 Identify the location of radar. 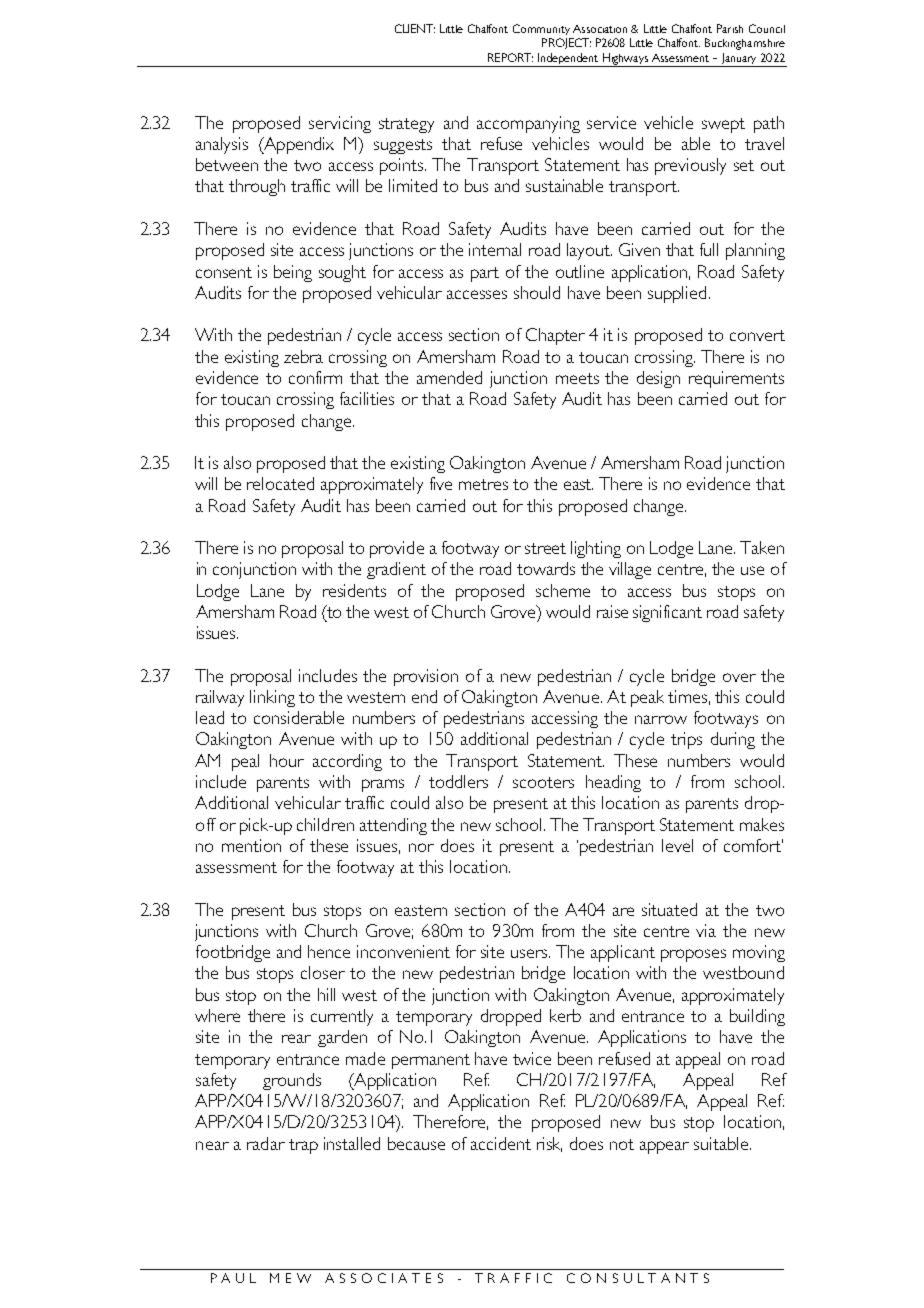
(266, 1143).
